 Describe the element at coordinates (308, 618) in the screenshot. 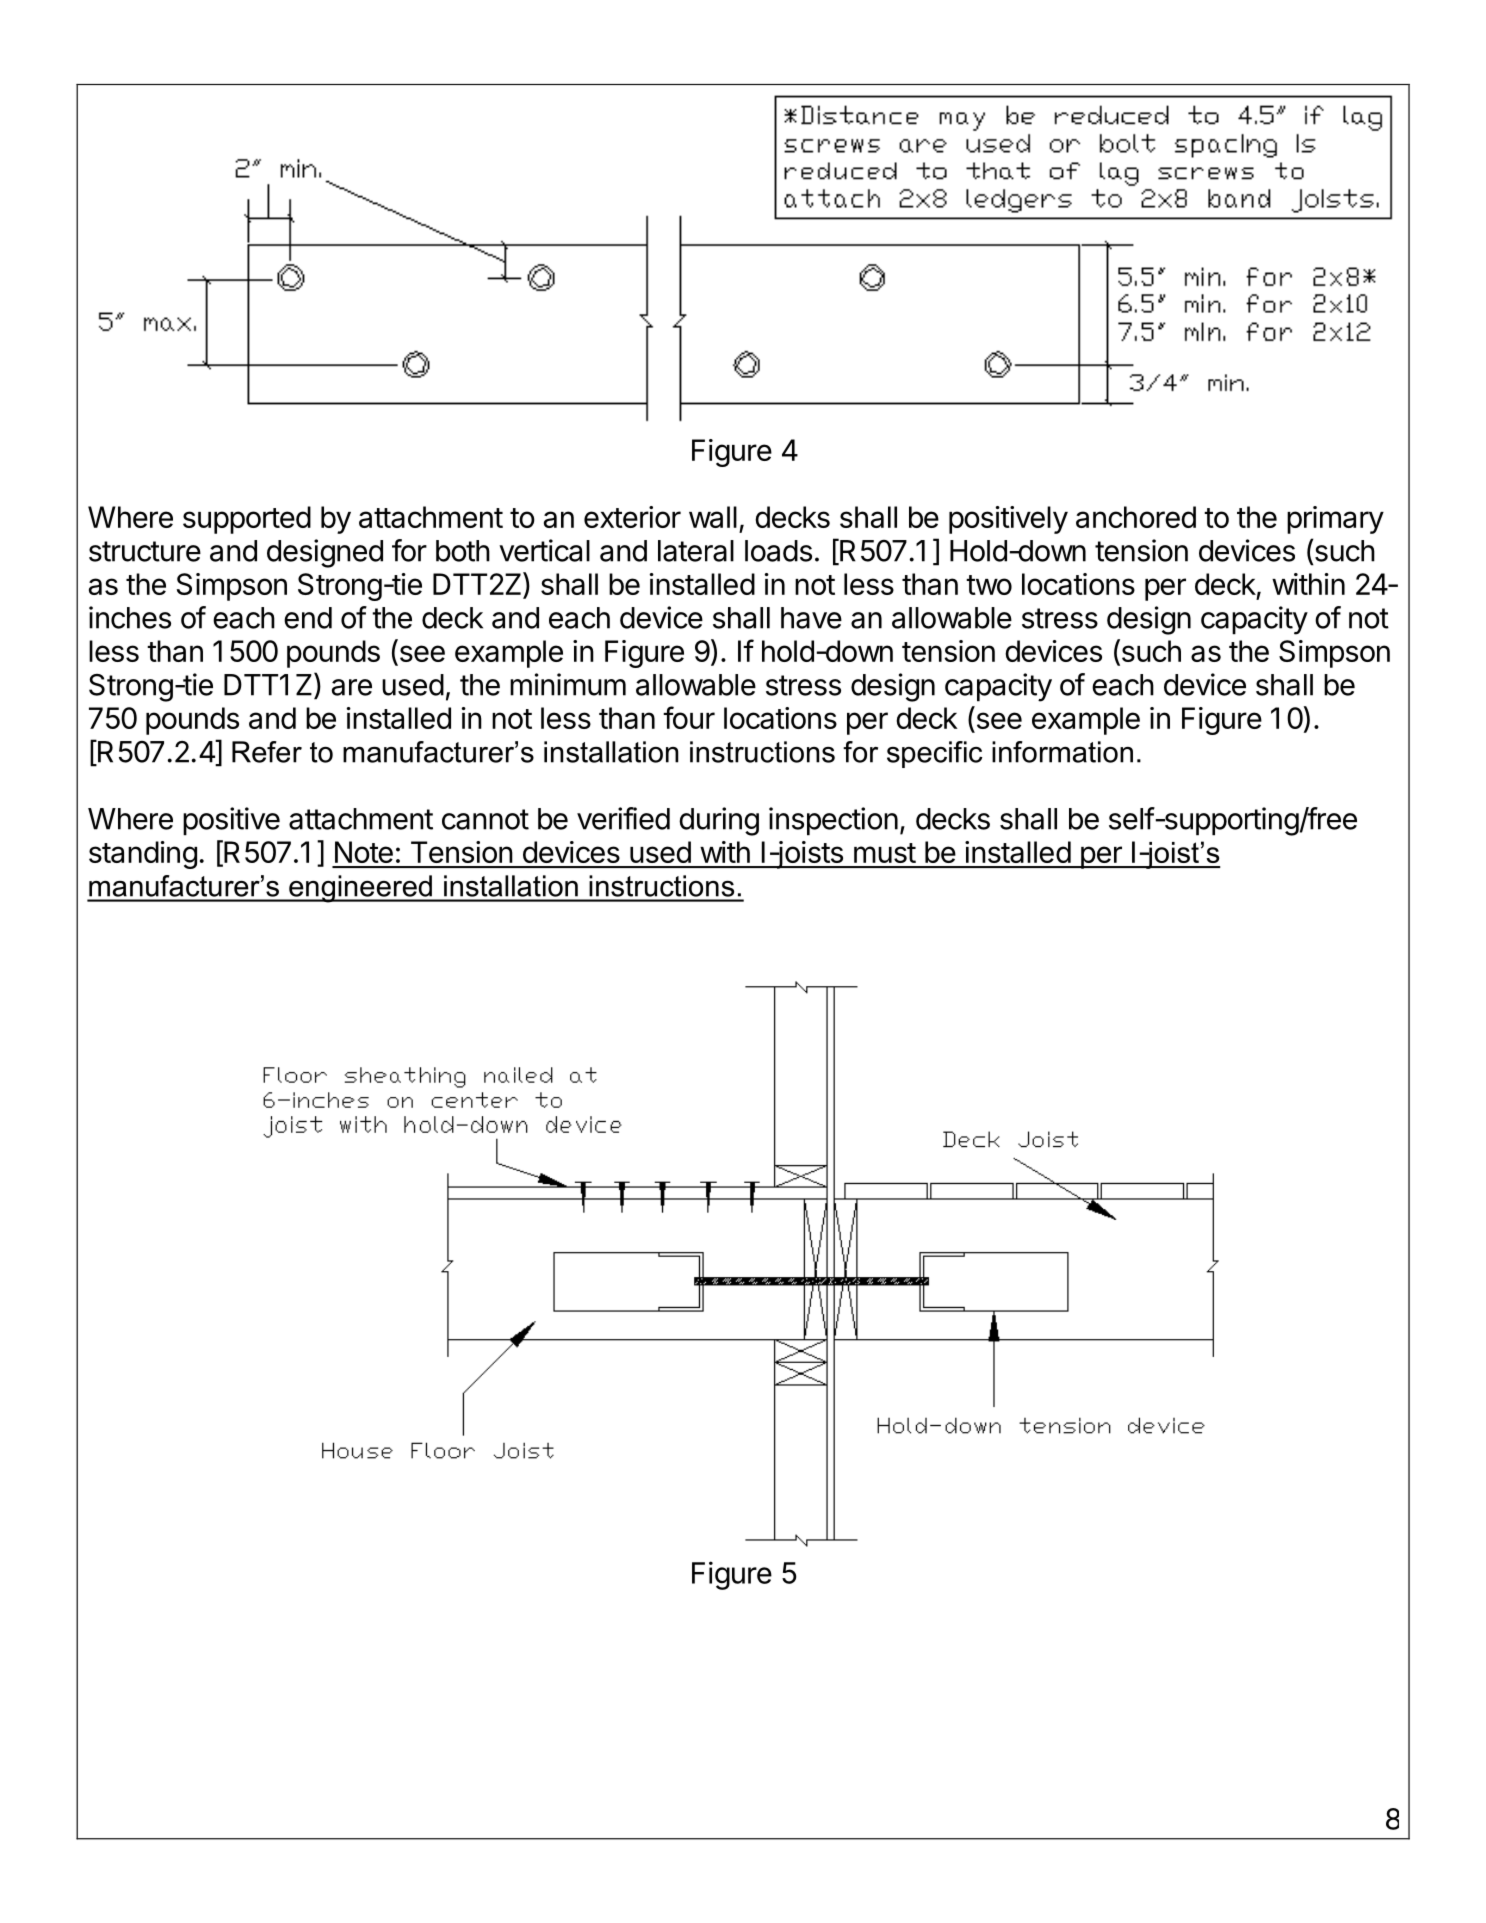

I see `end` at that location.
